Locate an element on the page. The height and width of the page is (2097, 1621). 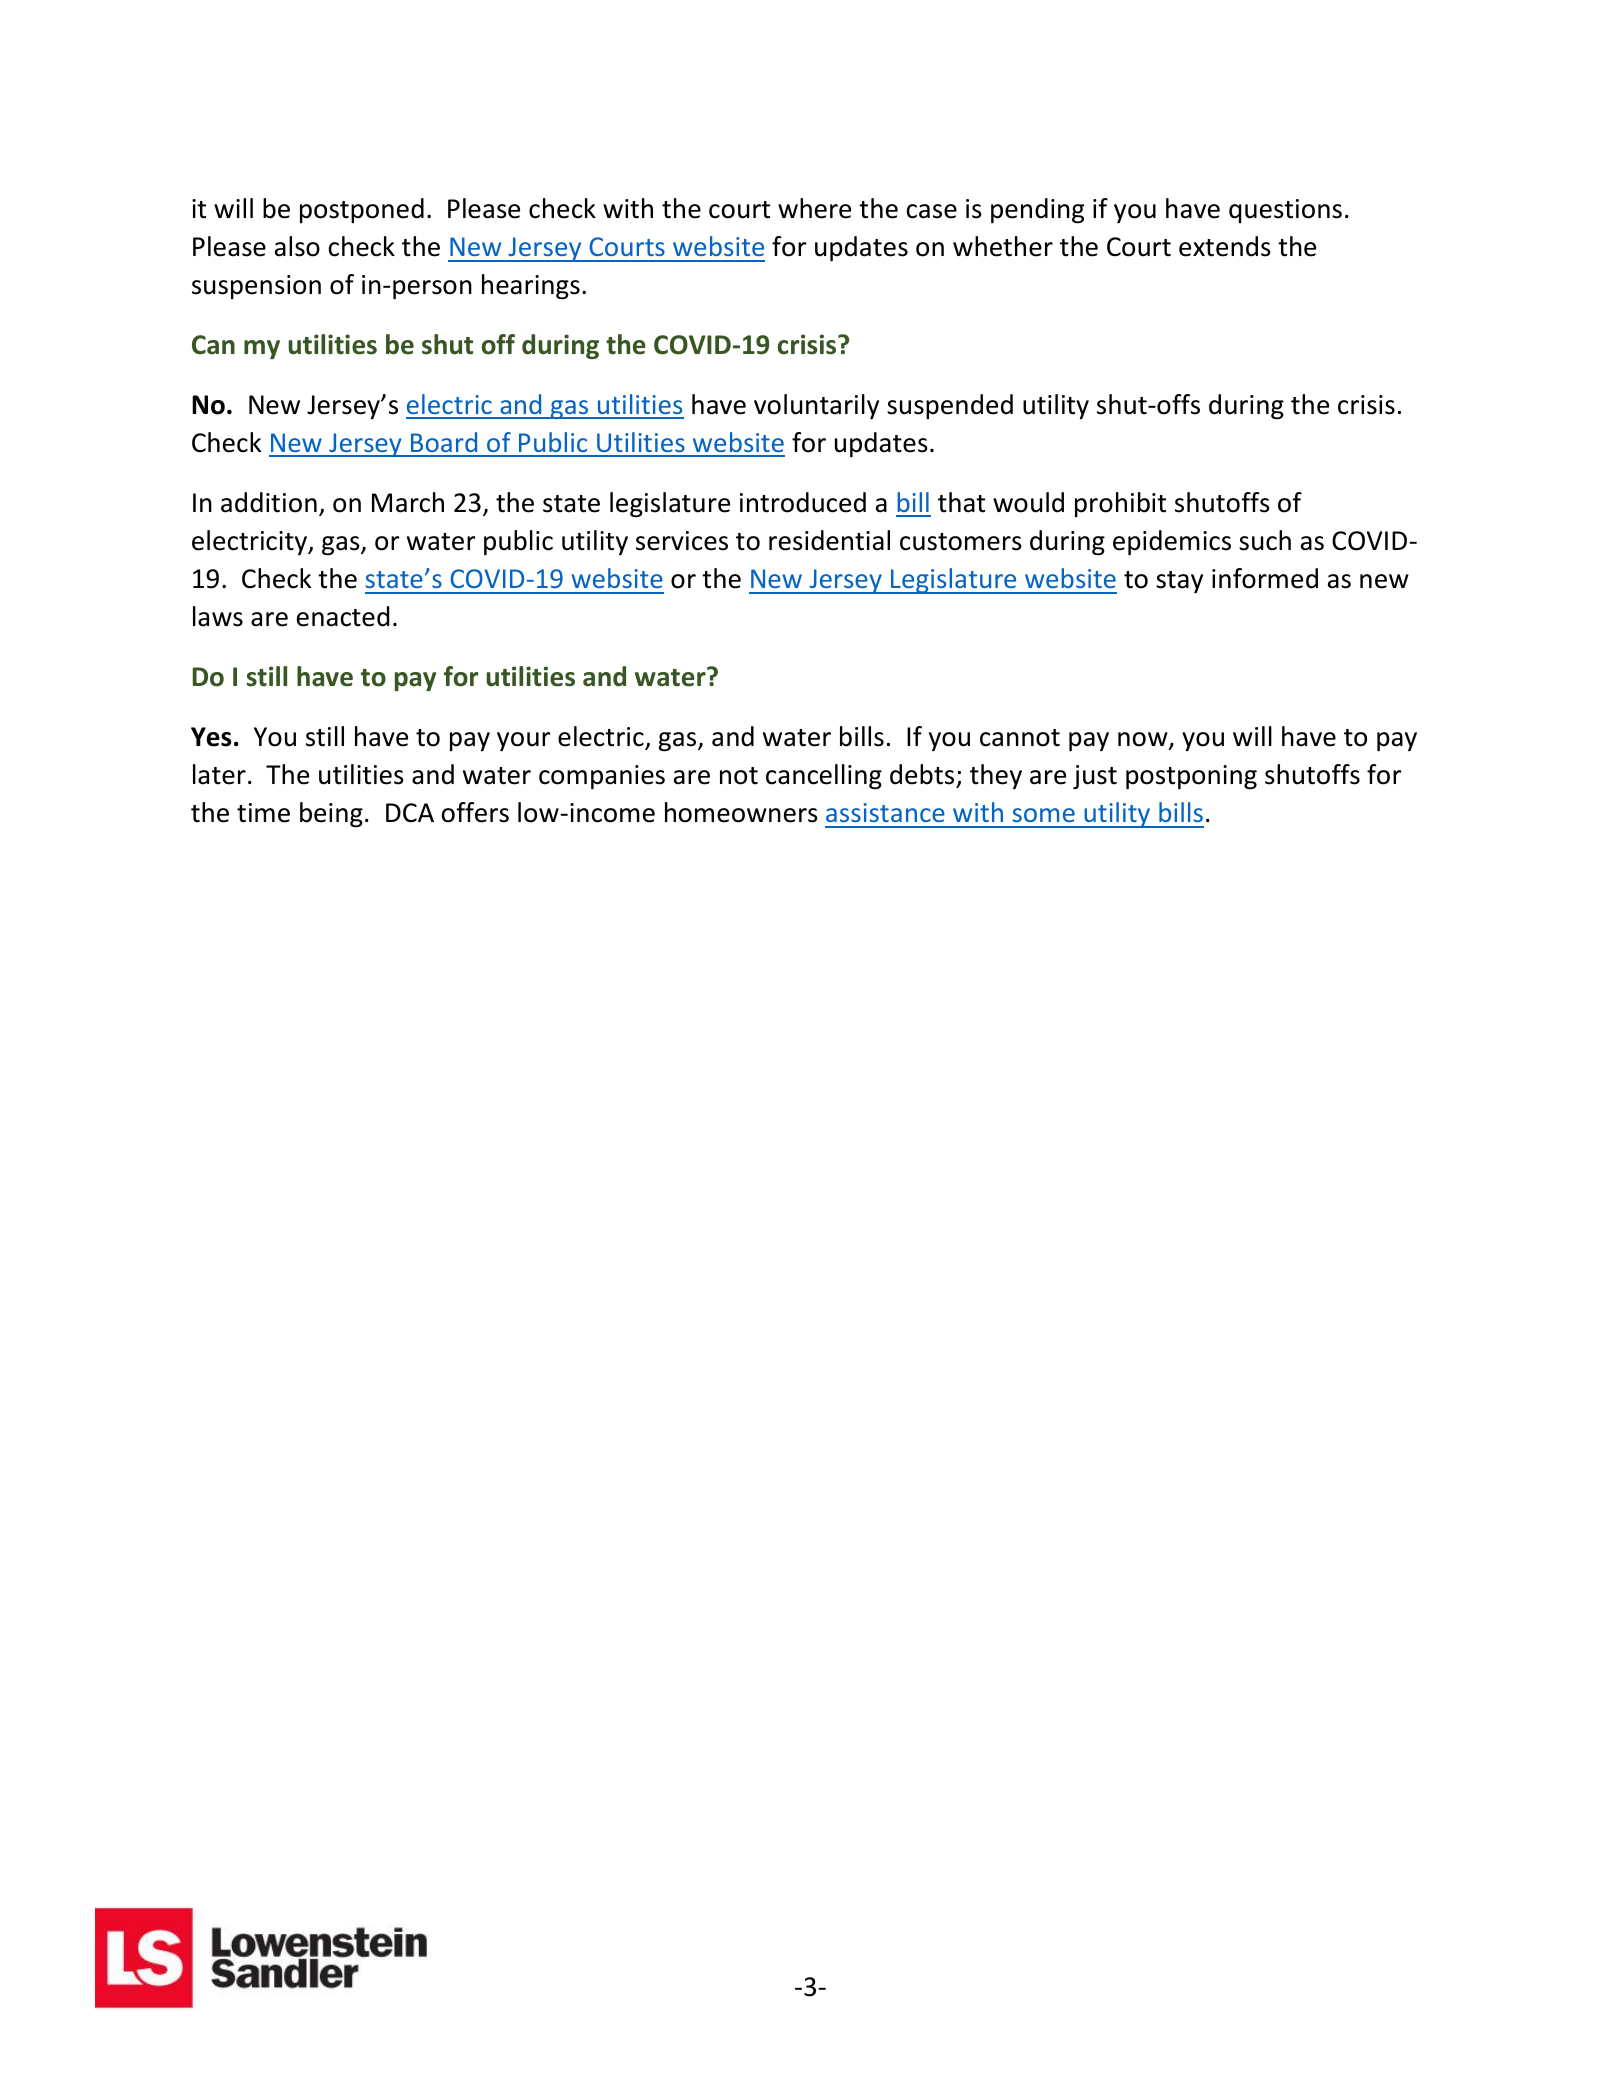
where is located at coordinates (814, 208).
